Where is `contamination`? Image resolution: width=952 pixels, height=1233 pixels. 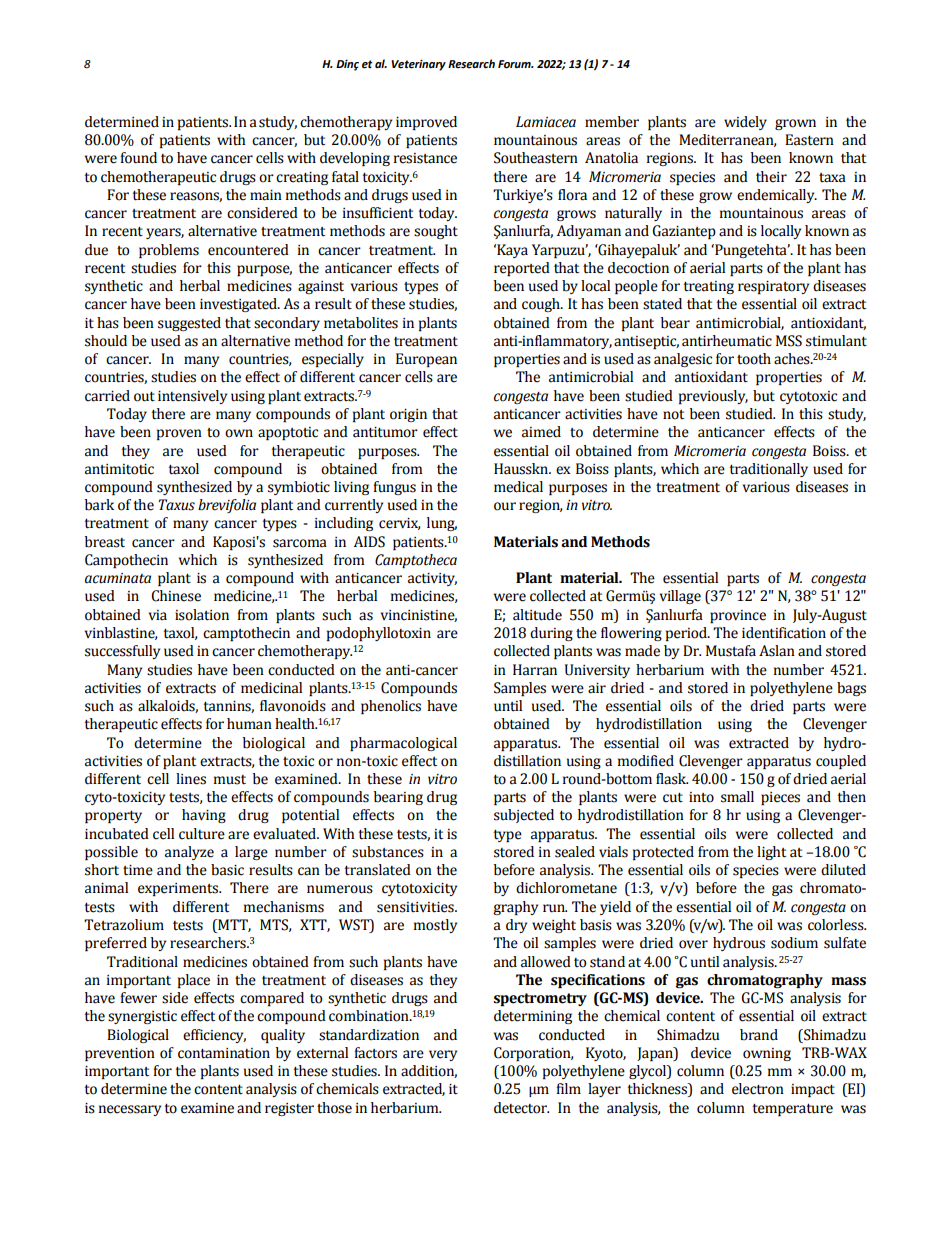
contamination is located at coordinates (224, 1053).
